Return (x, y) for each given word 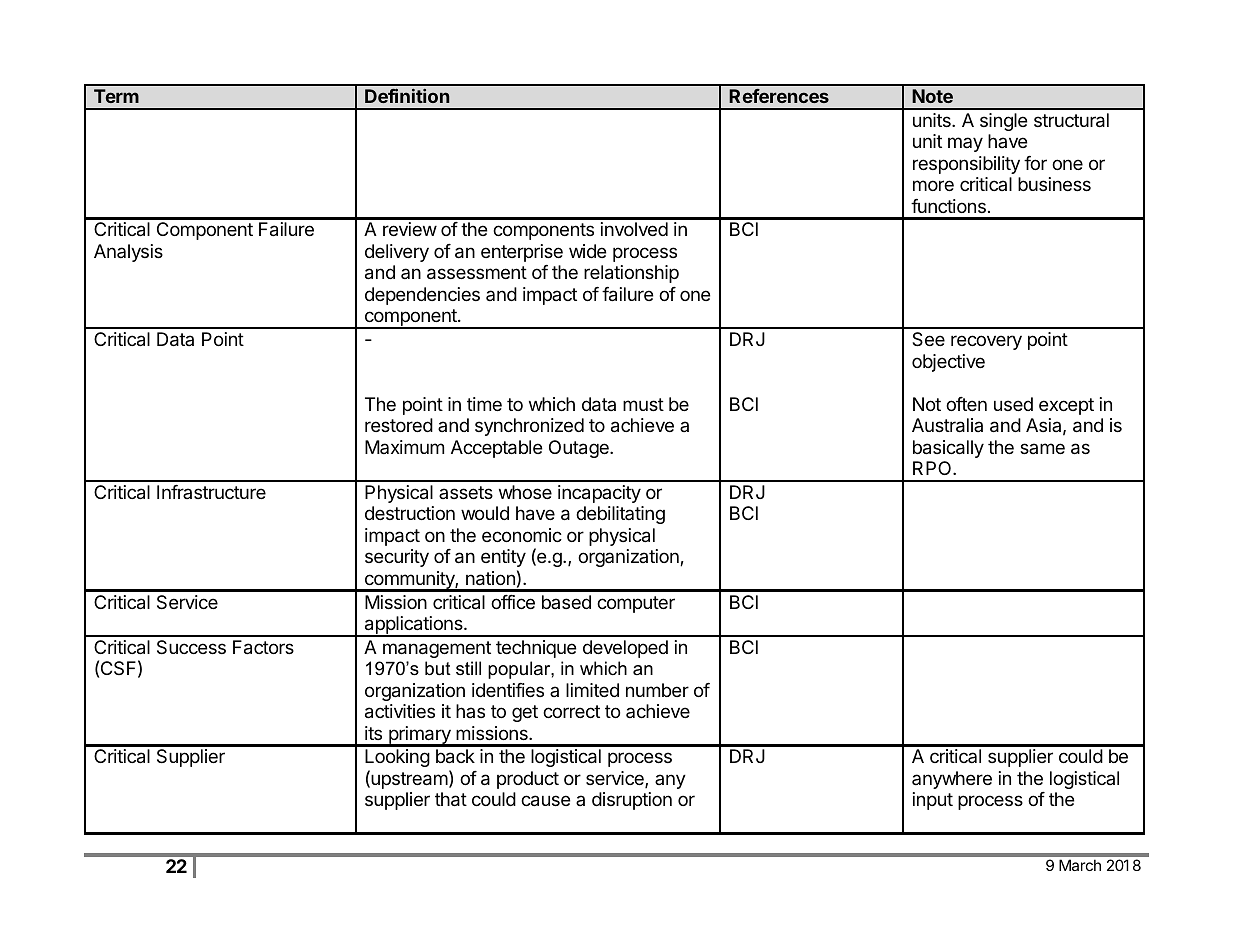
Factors (263, 647)
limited (592, 690)
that (451, 799)
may (965, 144)
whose (525, 492)
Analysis (128, 253)
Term (116, 96)
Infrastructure (211, 492)
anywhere (952, 780)
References (779, 96)
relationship (631, 274)
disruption (632, 801)
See (928, 339)
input (933, 801)
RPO (933, 468)
